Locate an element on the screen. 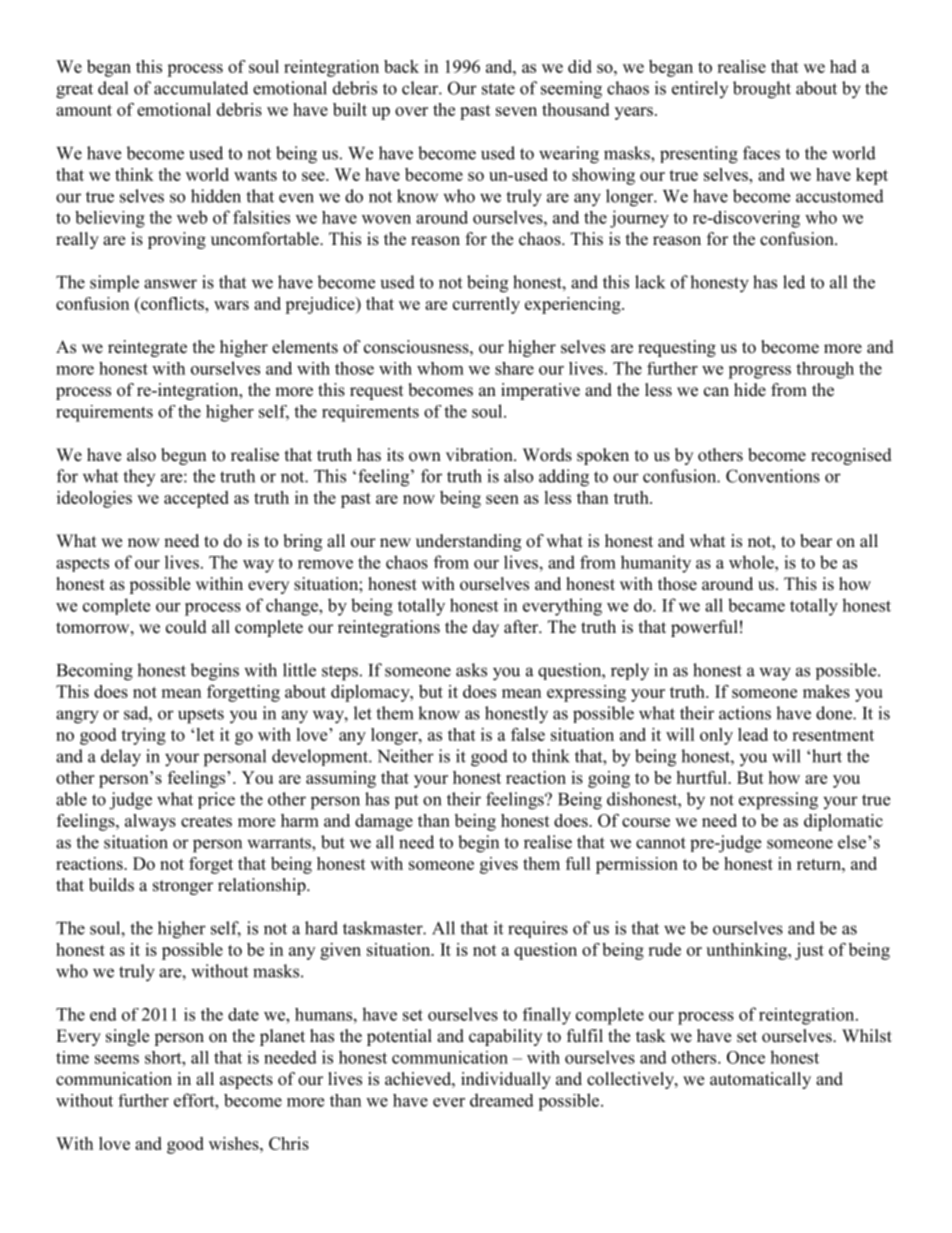 Image resolution: width=952 pixels, height=1233 pixels. could is located at coordinates (186, 627).
